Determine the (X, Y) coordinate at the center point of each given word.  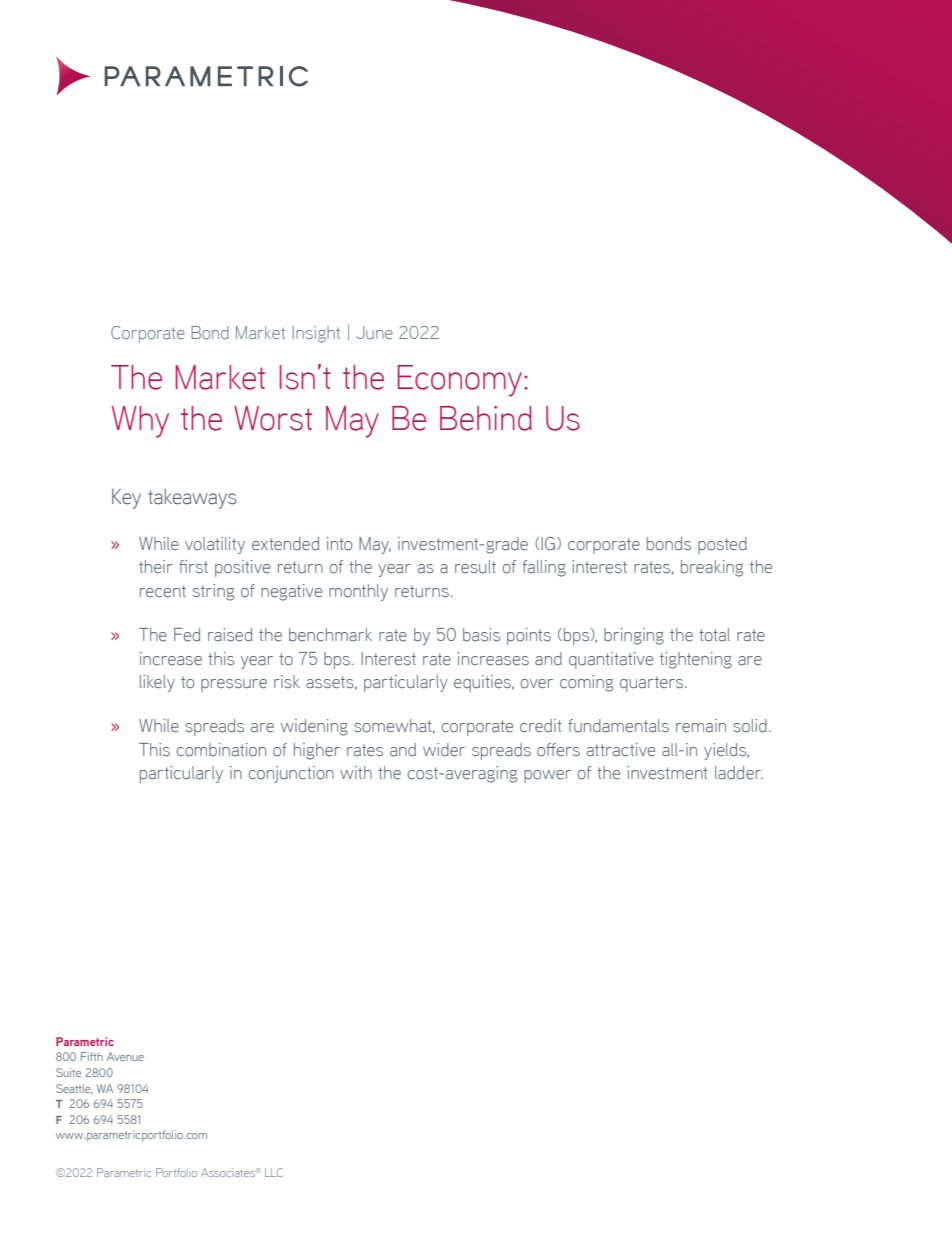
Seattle (74, 1089)
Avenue (125, 1056)
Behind (486, 418)
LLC (274, 1172)
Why (140, 422)
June (374, 332)
